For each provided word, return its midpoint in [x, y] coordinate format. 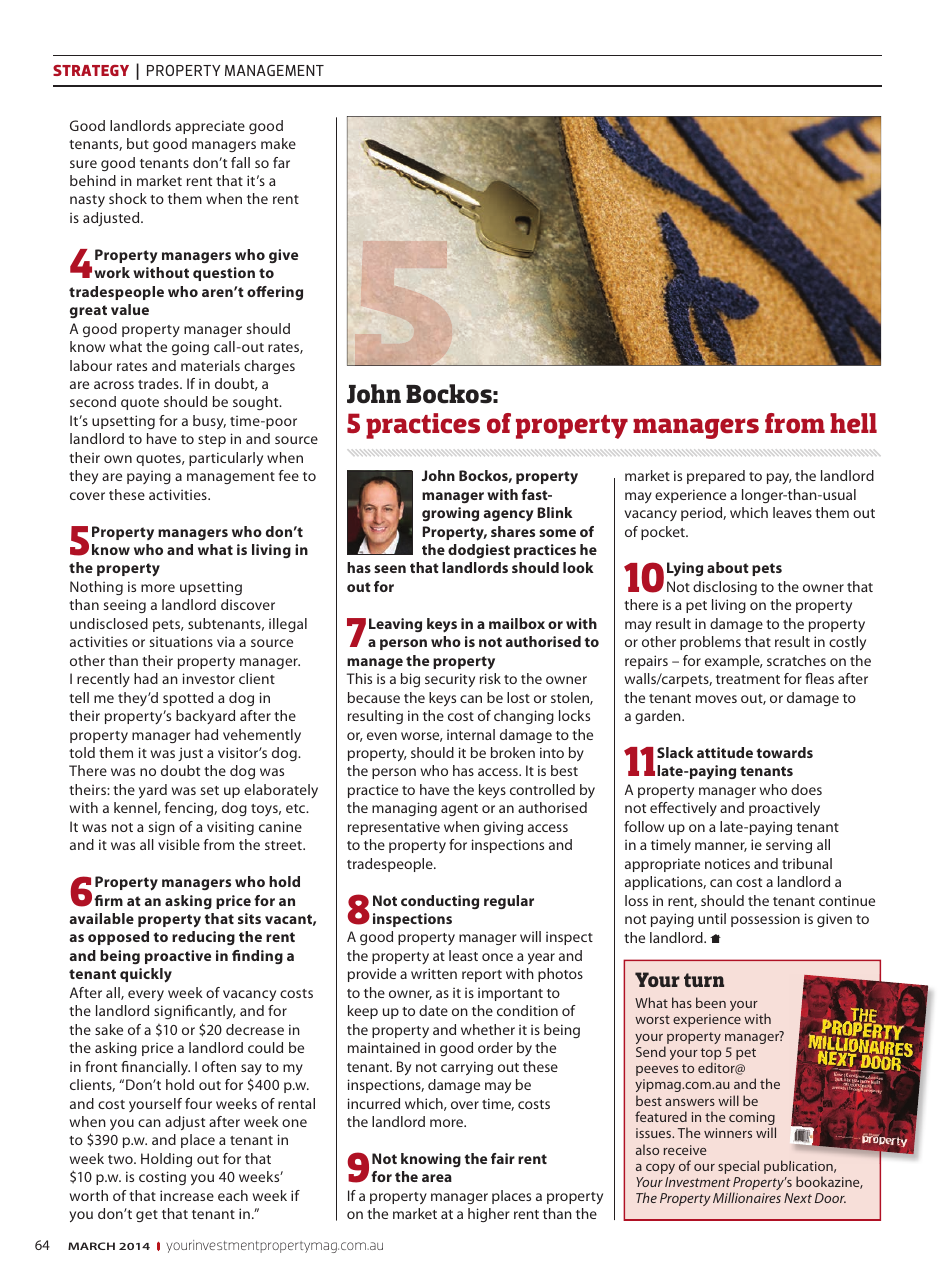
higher [488, 1215]
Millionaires [747, 1197]
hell [853, 423]
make [278, 143]
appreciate [210, 127]
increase [187, 1195]
